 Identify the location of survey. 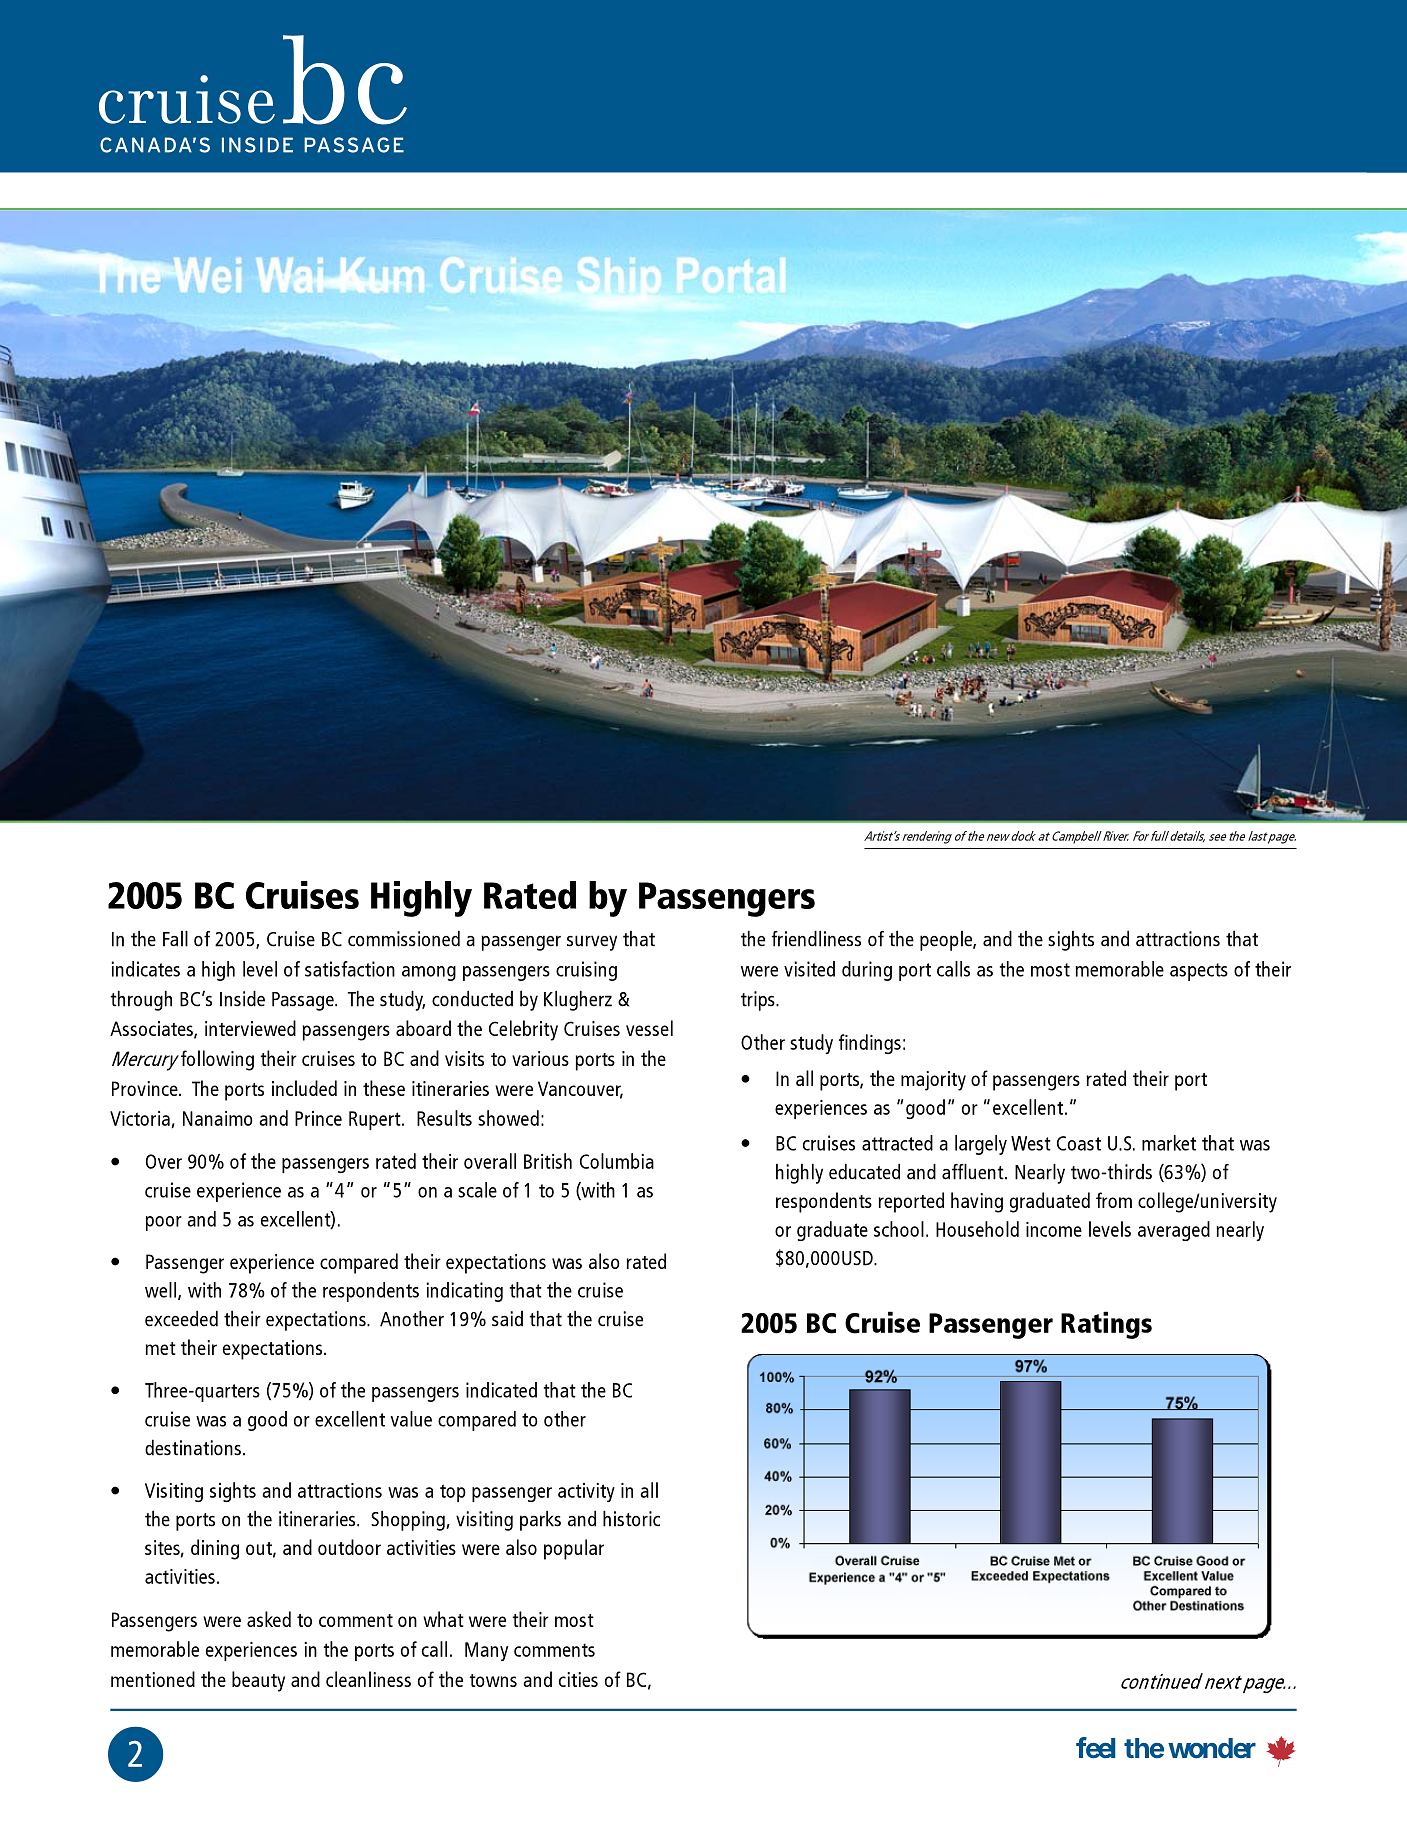
(592, 943).
